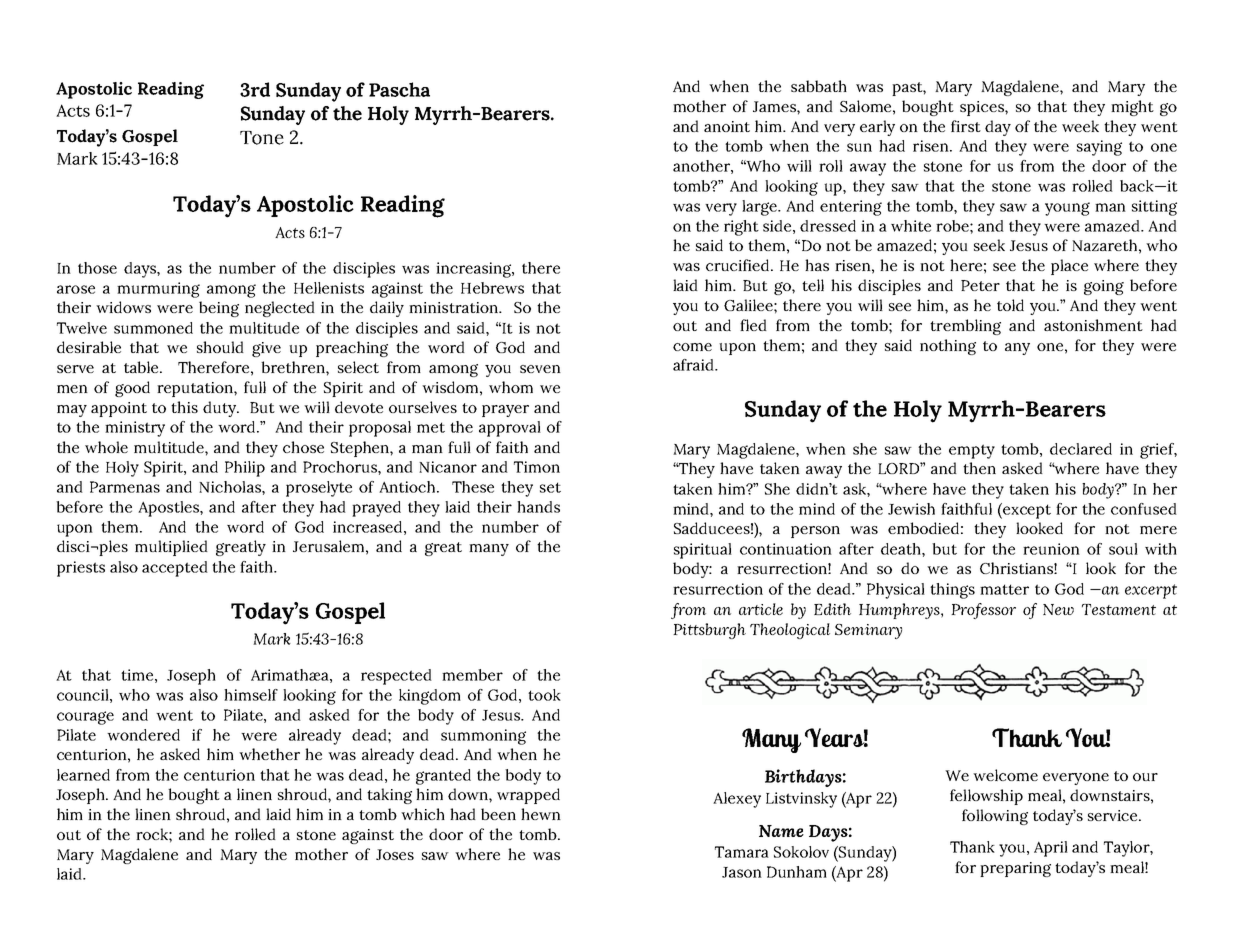 The image size is (1233, 952). I want to click on hewn, so click(541, 814).
